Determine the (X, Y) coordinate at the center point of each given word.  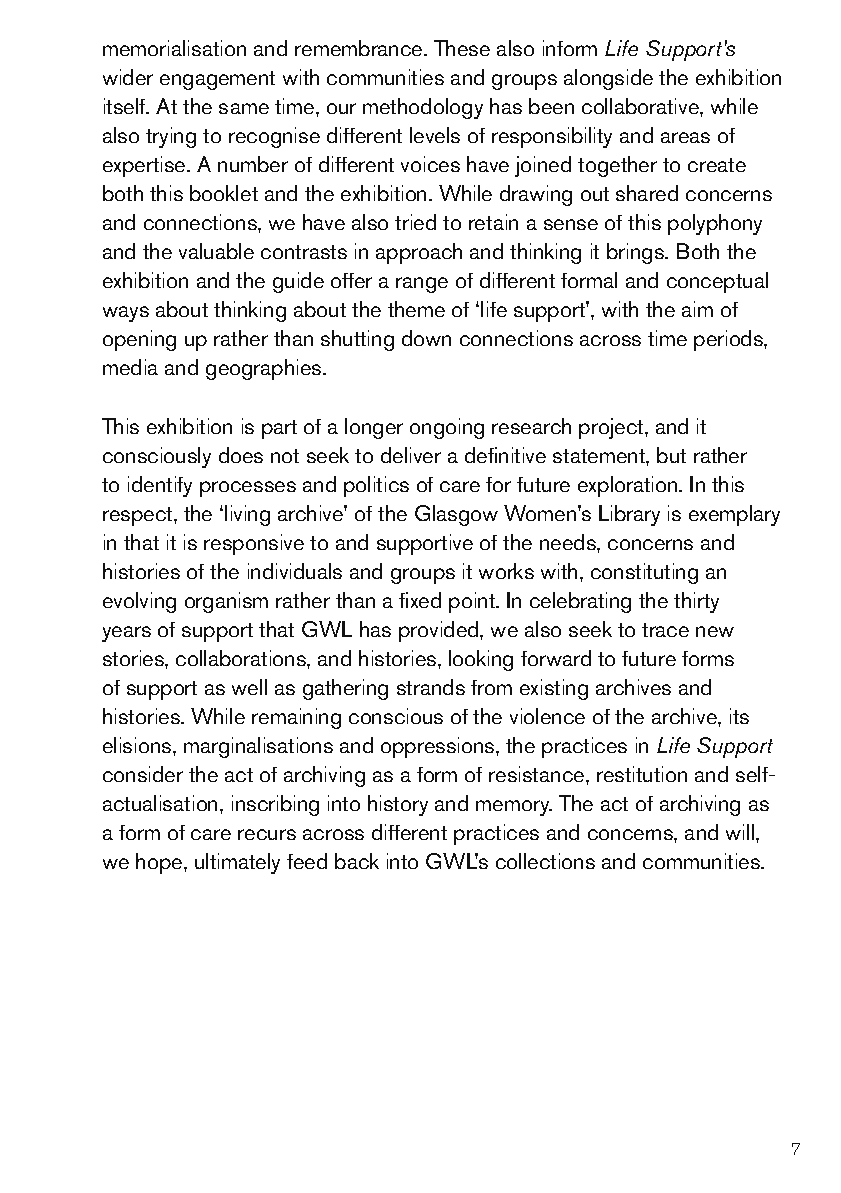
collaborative (641, 106)
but (671, 455)
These (462, 48)
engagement (217, 80)
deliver (411, 455)
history (398, 805)
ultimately (237, 863)
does (241, 455)
